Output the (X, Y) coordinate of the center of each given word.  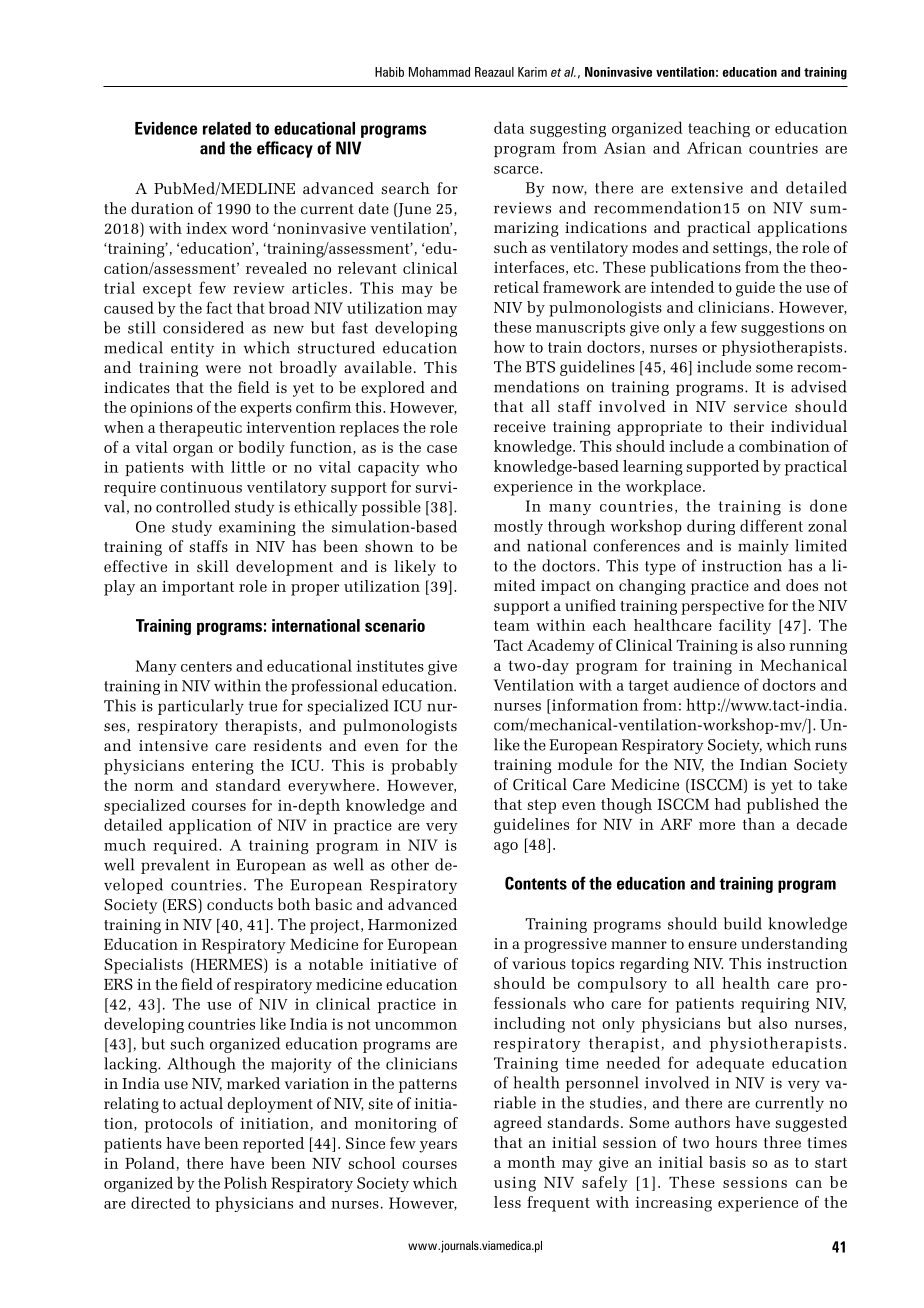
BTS (540, 367)
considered (203, 327)
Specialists (143, 966)
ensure (712, 945)
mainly (763, 547)
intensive (173, 745)
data (509, 127)
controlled (193, 506)
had (728, 804)
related (227, 128)
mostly (518, 527)
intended (682, 287)
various (539, 963)
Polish (245, 1182)
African (714, 148)
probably (424, 767)
